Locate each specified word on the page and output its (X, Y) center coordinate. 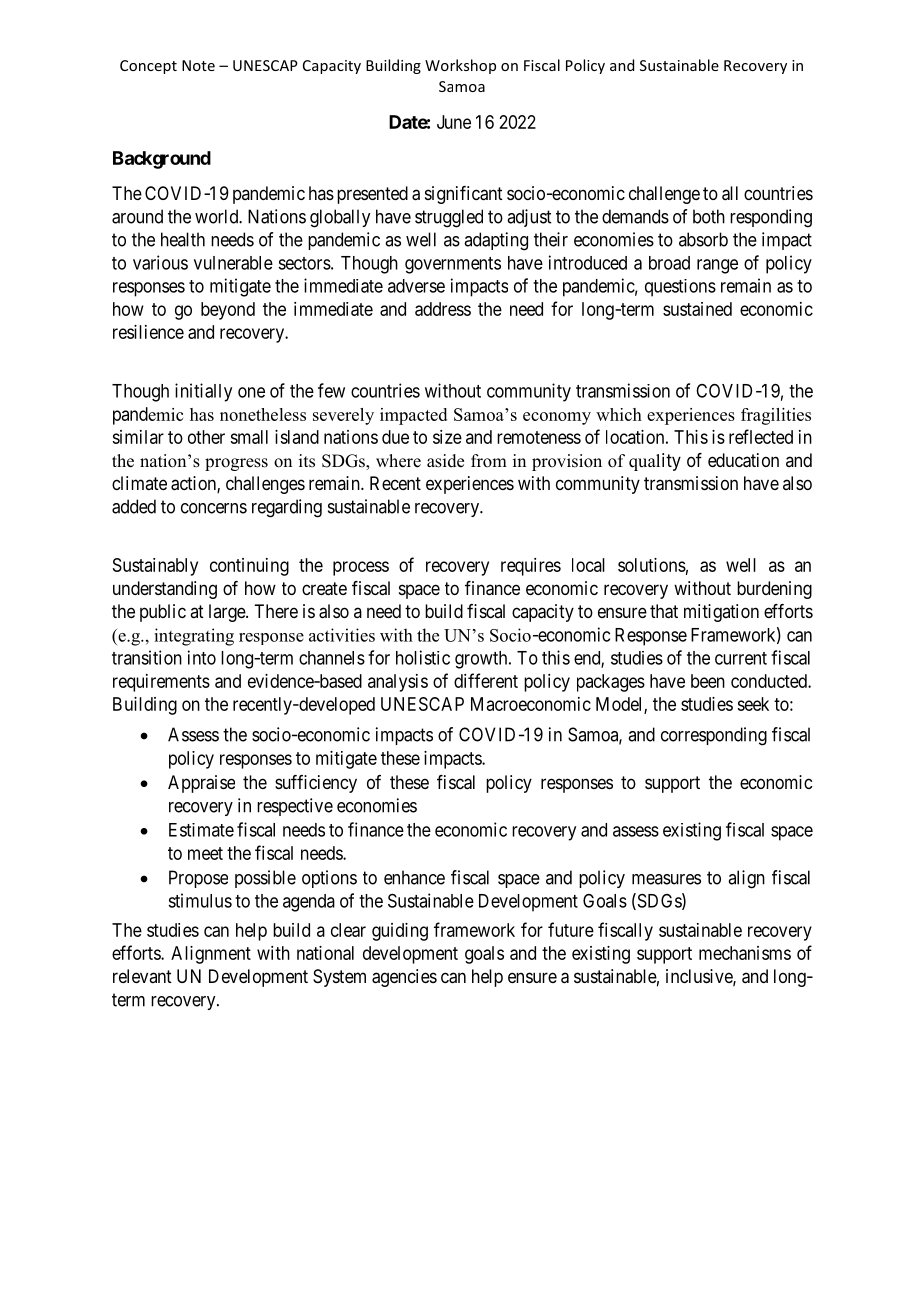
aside (445, 461)
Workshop (460, 66)
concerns (214, 508)
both (709, 216)
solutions (652, 565)
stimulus (200, 900)
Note (198, 65)
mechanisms (745, 953)
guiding (400, 932)
